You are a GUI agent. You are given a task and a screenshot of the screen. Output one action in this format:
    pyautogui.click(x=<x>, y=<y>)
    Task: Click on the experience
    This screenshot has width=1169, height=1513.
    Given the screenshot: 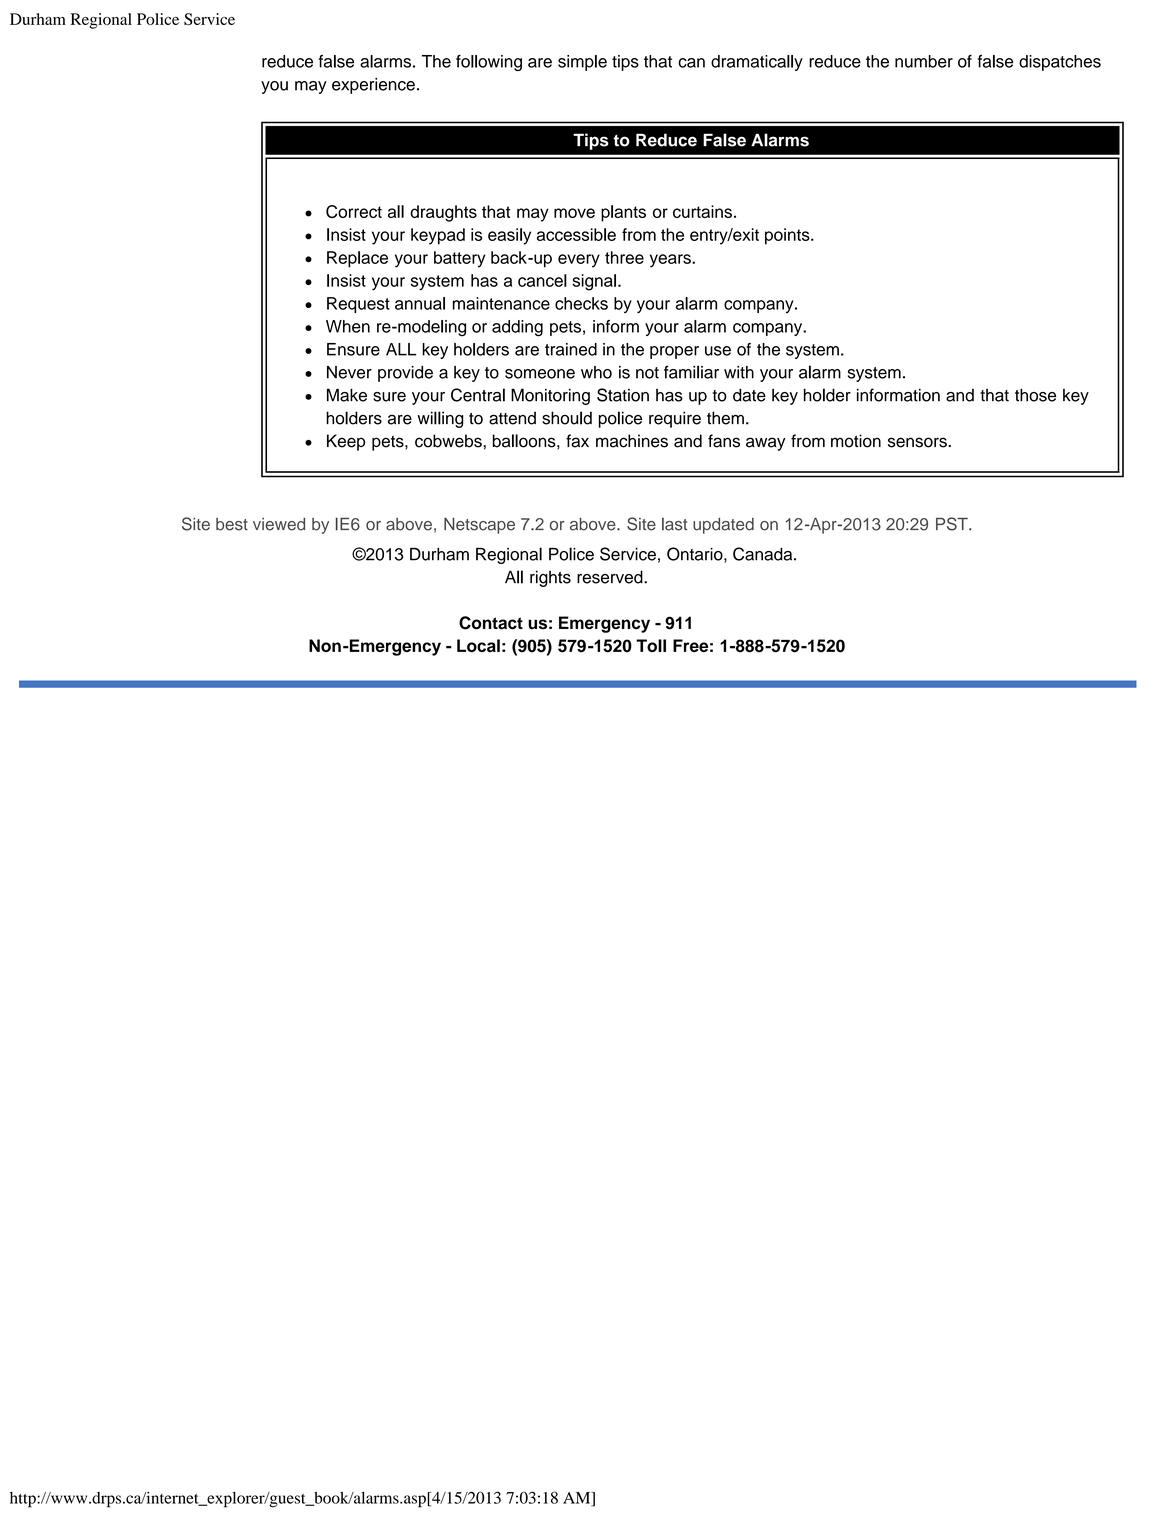 What is the action you would take?
    pyautogui.click(x=373, y=86)
